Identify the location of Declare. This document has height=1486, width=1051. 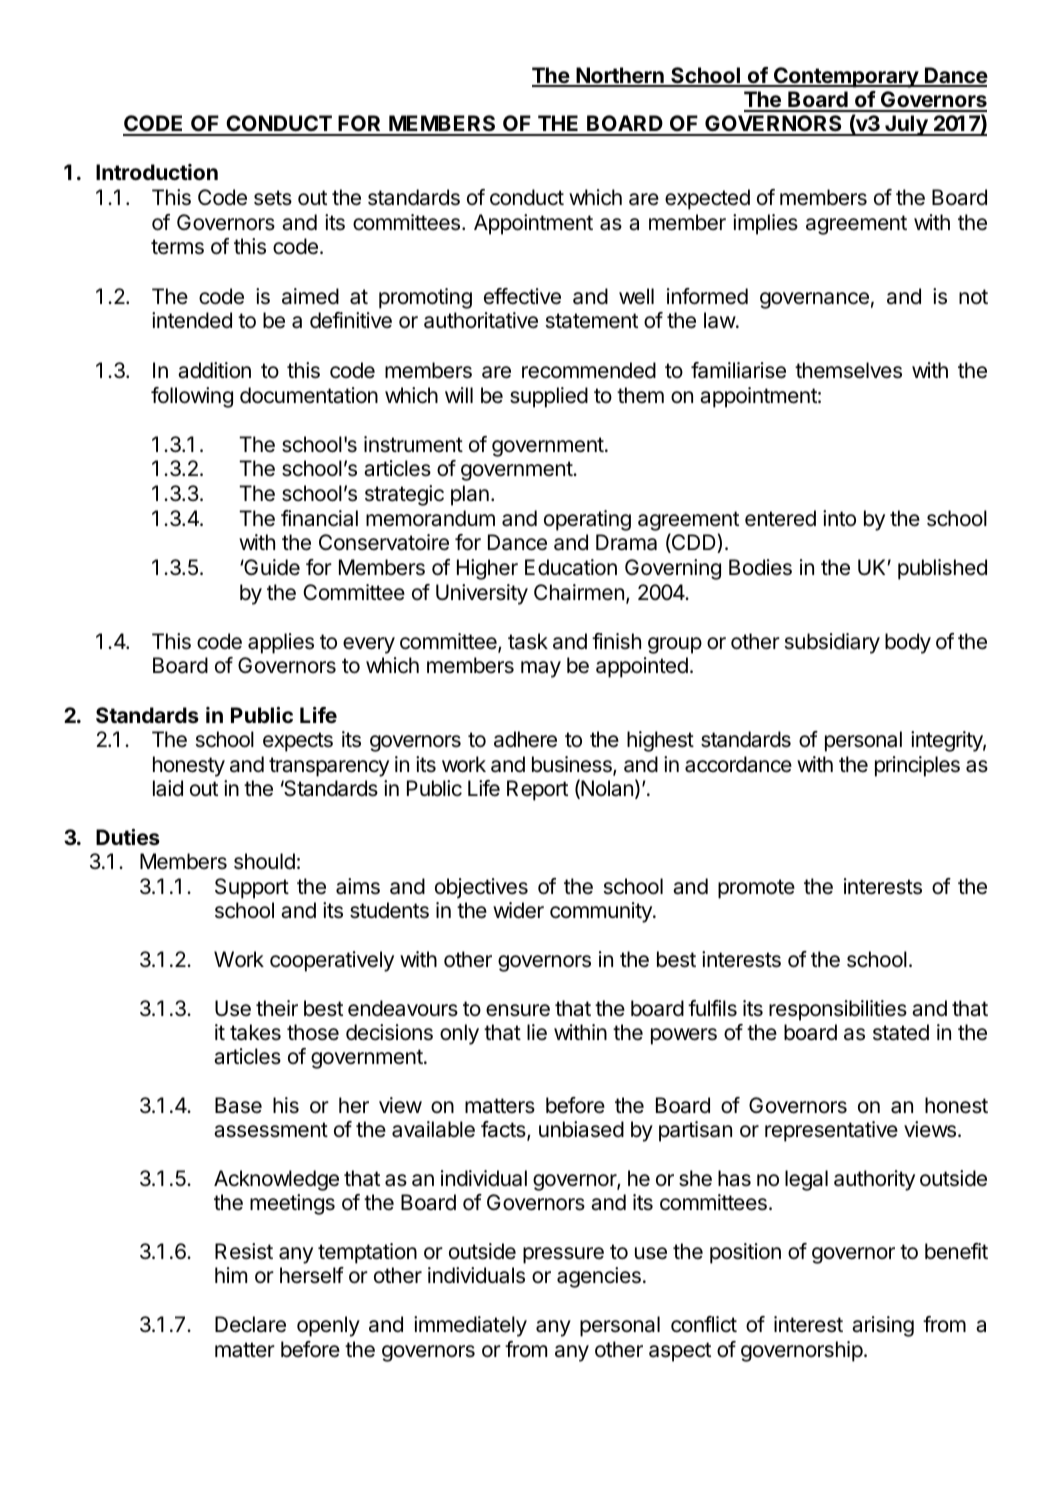
(250, 1324).
